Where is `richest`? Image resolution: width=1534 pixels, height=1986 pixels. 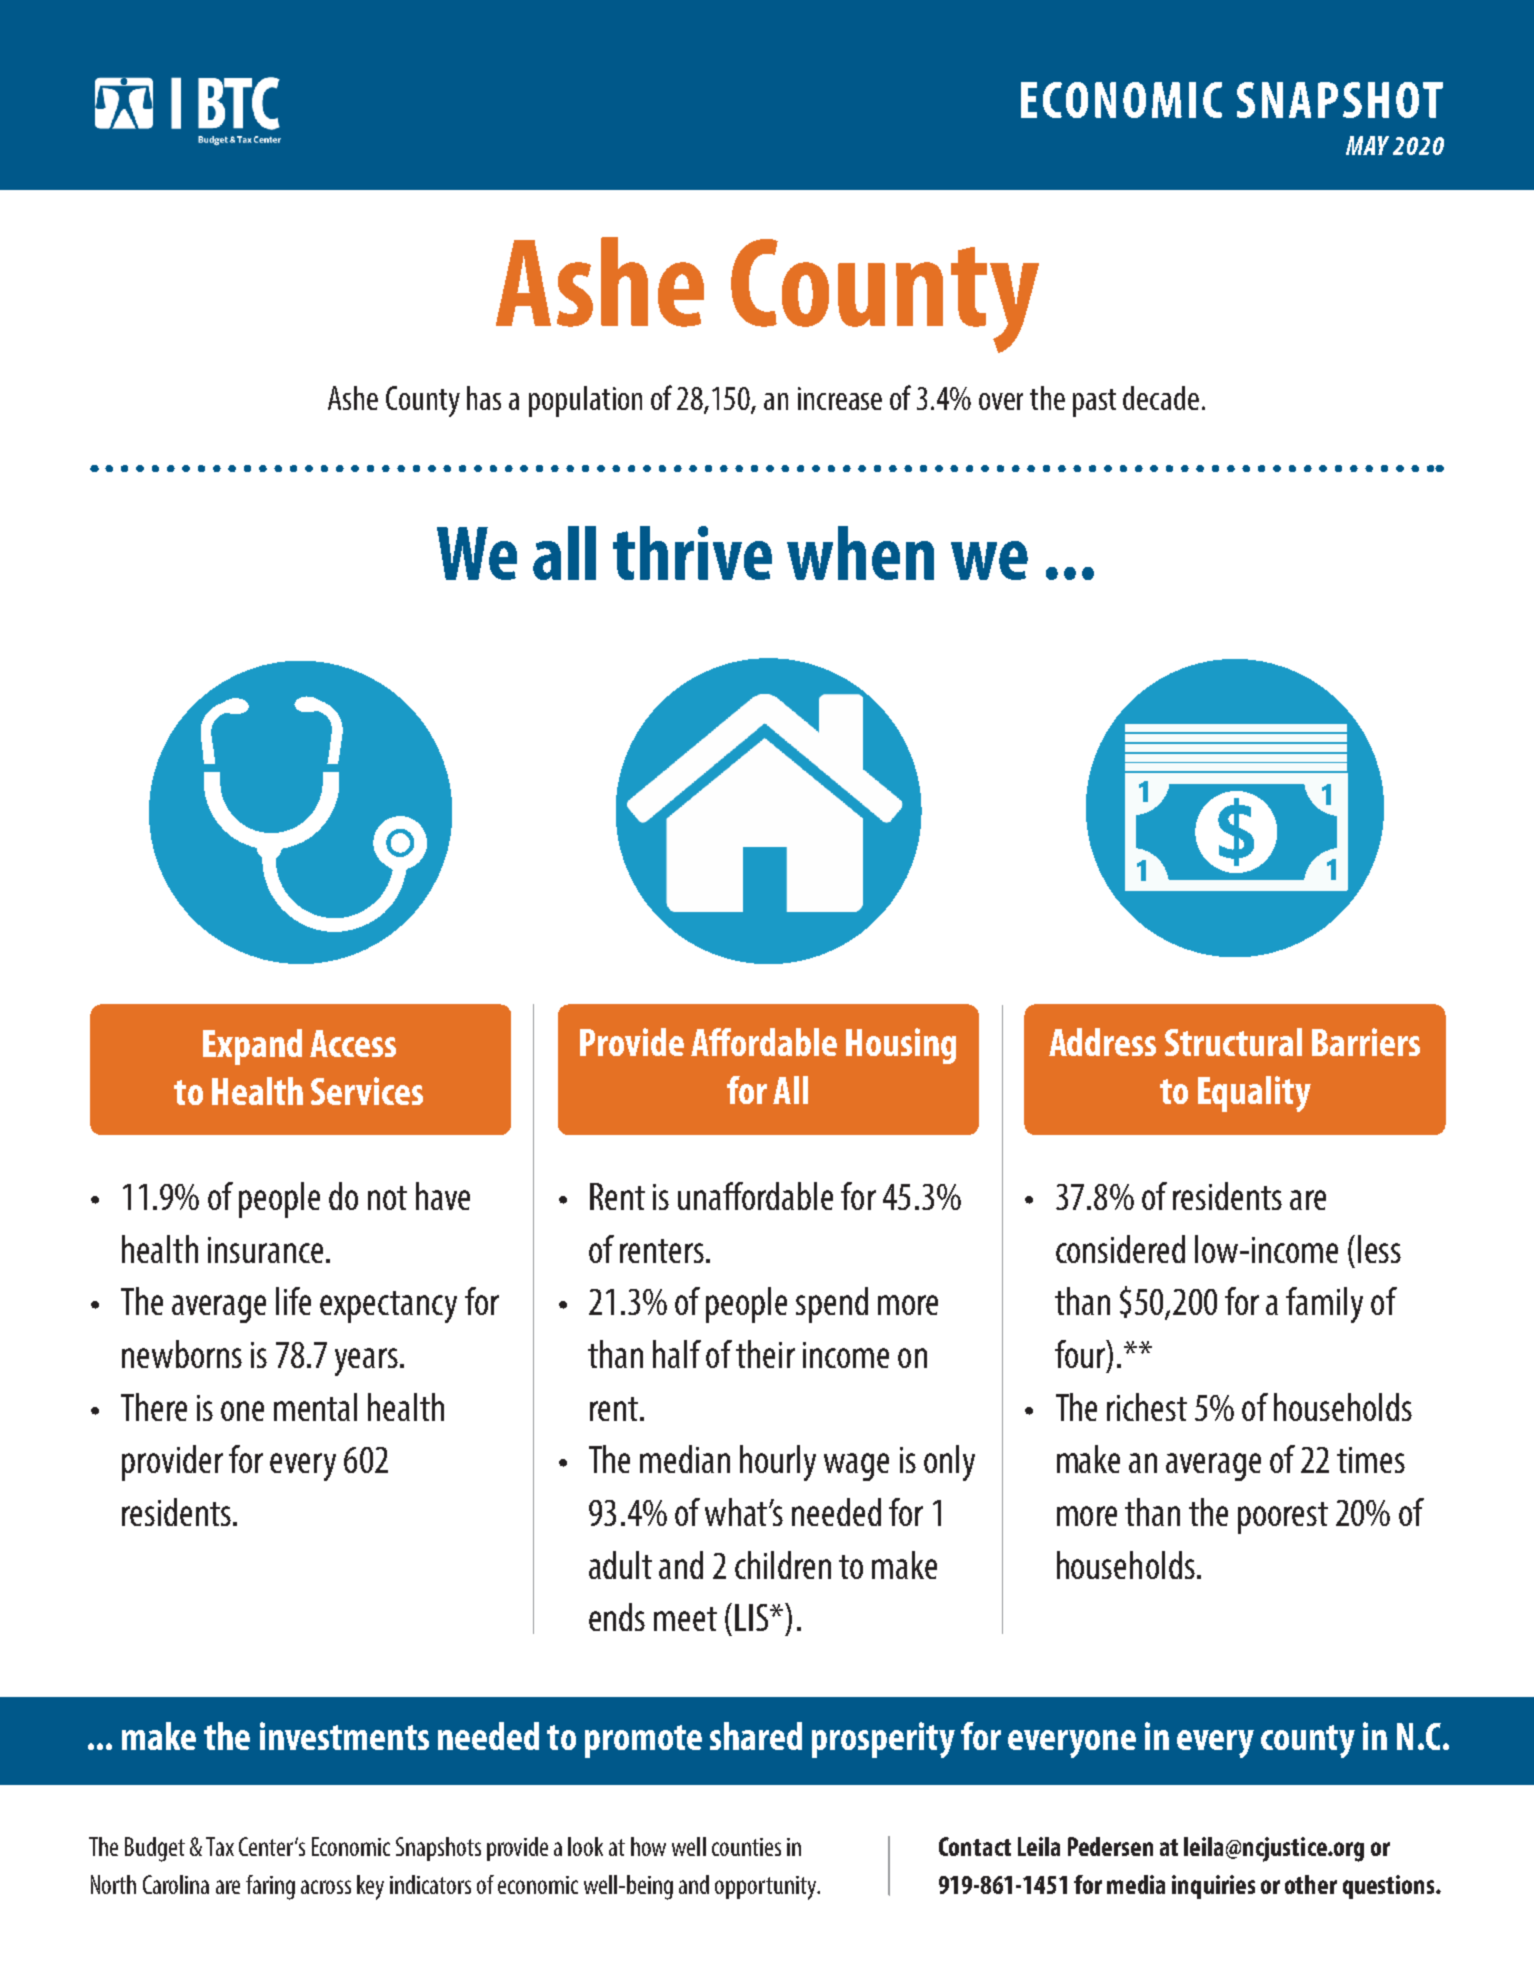
richest is located at coordinates (1147, 1407).
